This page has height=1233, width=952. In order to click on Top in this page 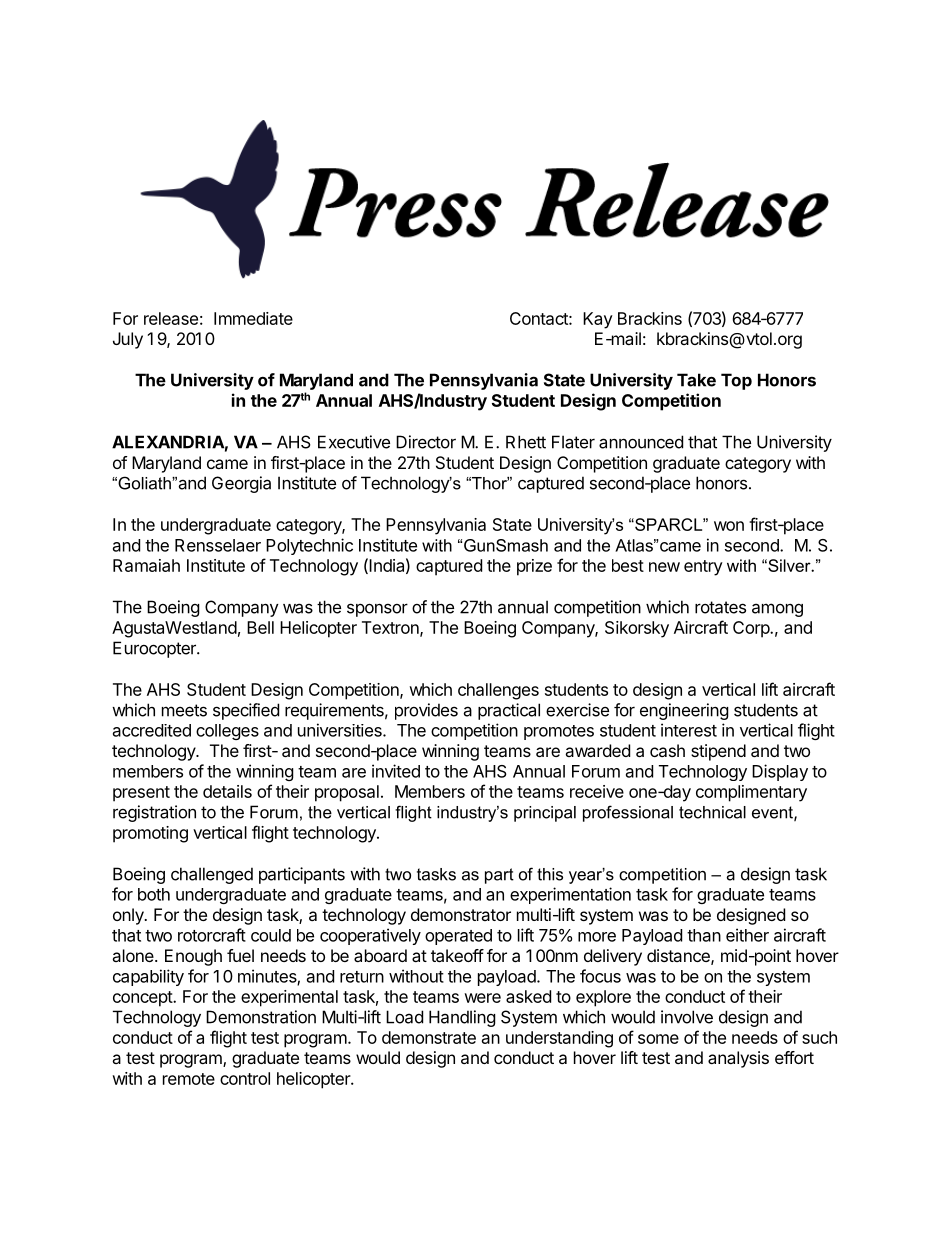, I will do `click(736, 381)`.
